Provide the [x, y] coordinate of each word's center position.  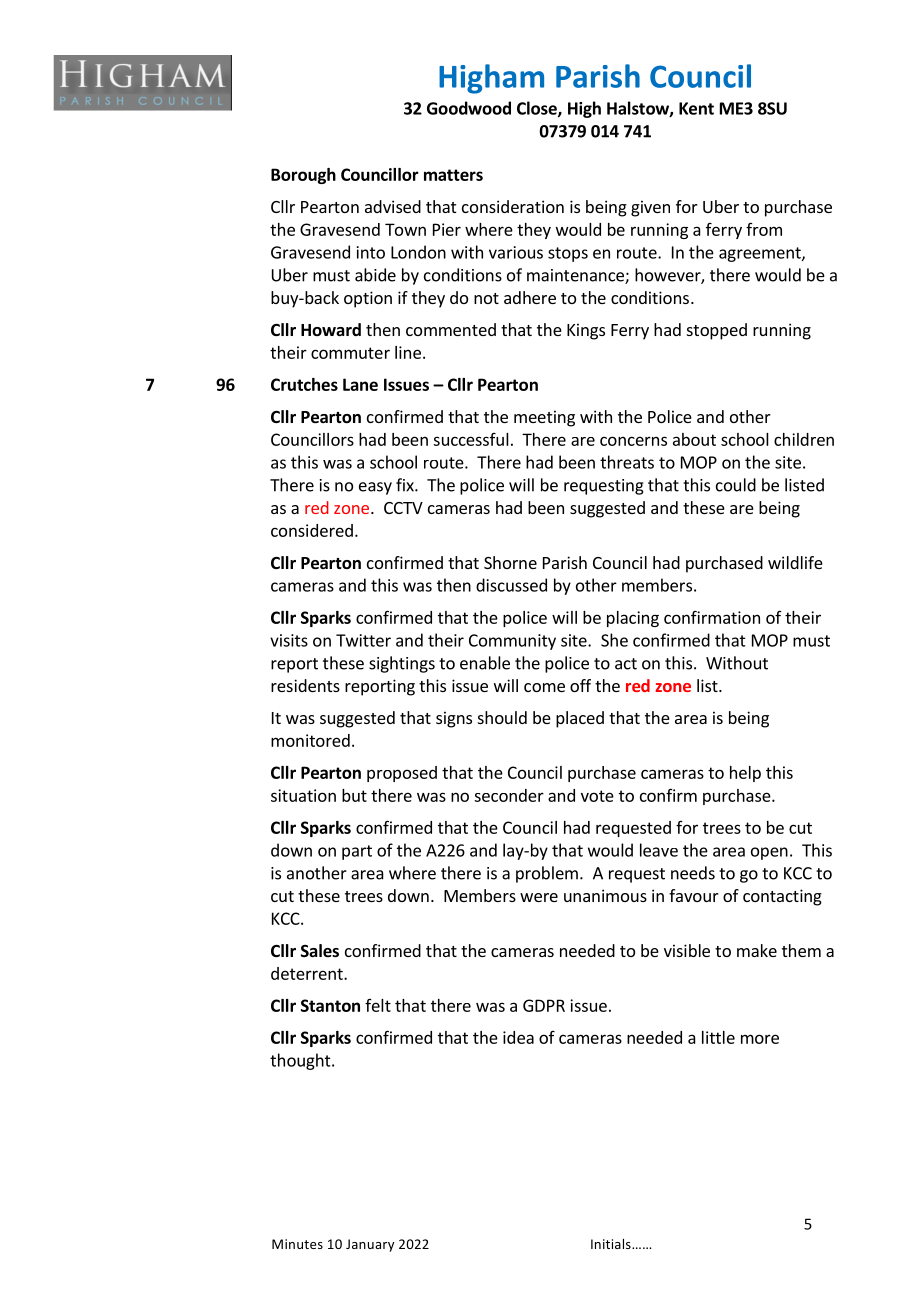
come [544, 687]
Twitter [363, 640]
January [370, 1245]
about [694, 439]
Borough [303, 176]
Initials [612, 1244]
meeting [544, 418]
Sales [320, 951]
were [539, 897]
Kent [696, 108]
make [757, 950]
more [760, 1039]
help [745, 774]
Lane [360, 384]
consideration [513, 206]
